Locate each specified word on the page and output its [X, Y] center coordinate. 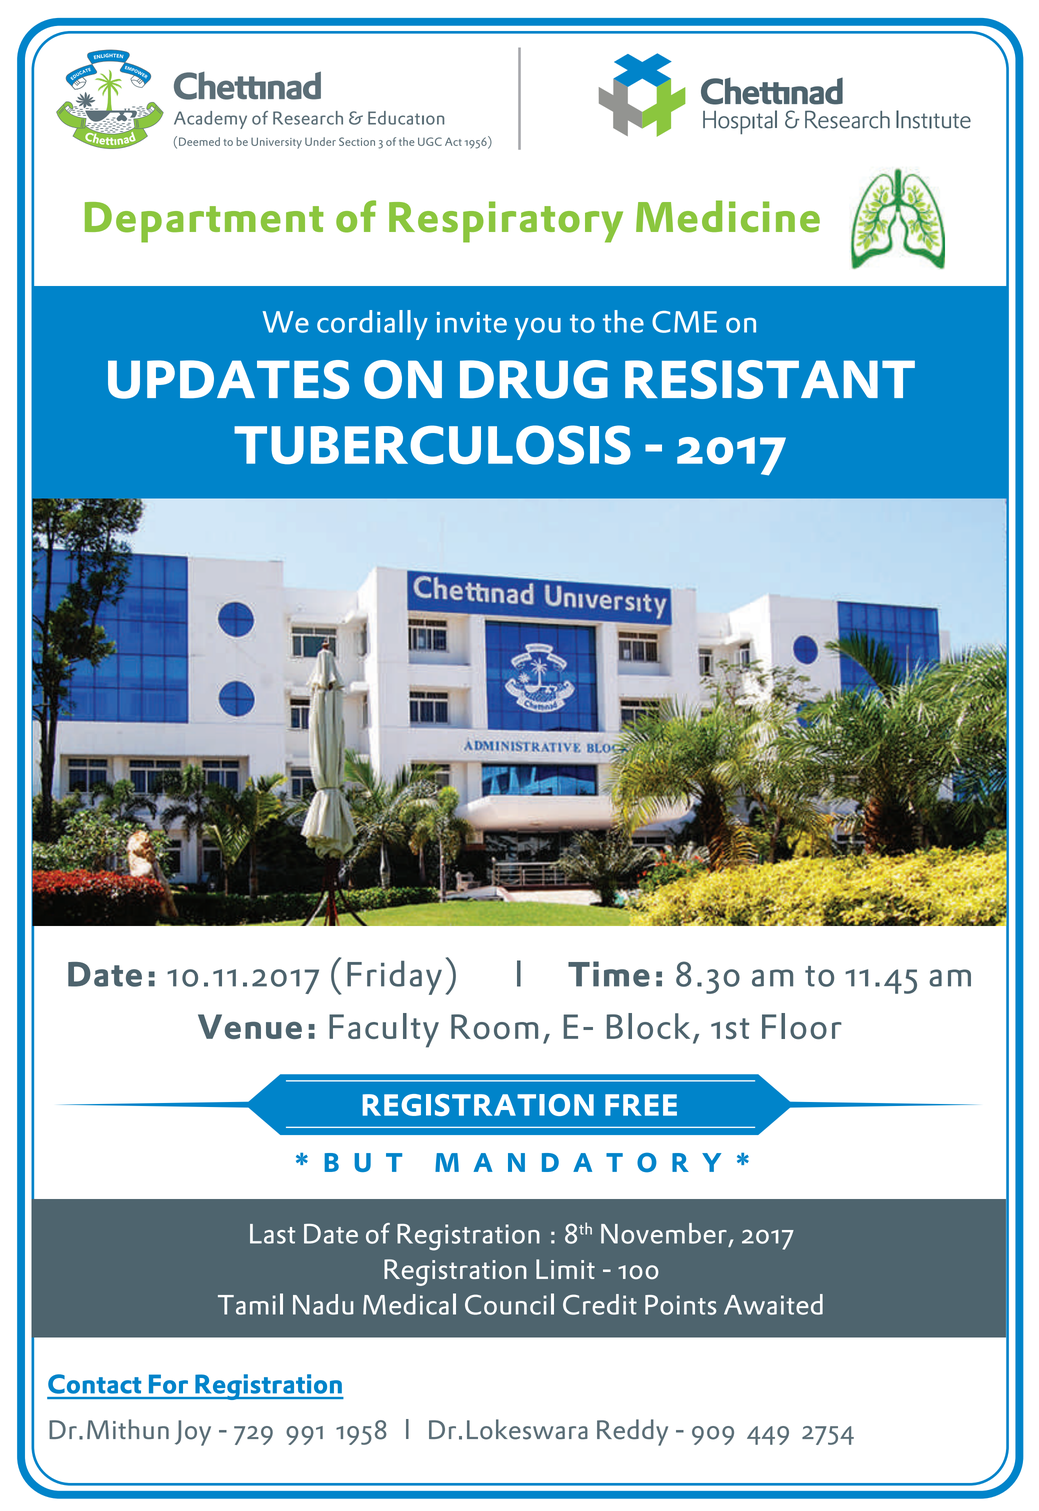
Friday [394, 978]
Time [609, 974]
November [664, 1233]
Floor [802, 1026]
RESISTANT [770, 379]
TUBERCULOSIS [432, 445]
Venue [250, 1026]
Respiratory [506, 222]
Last [272, 1234]
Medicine [728, 216]
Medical [409, 1304]
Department [204, 222]
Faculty [384, 1030]
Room [494, 1026]
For [168, 1384]
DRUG [534, 379]
